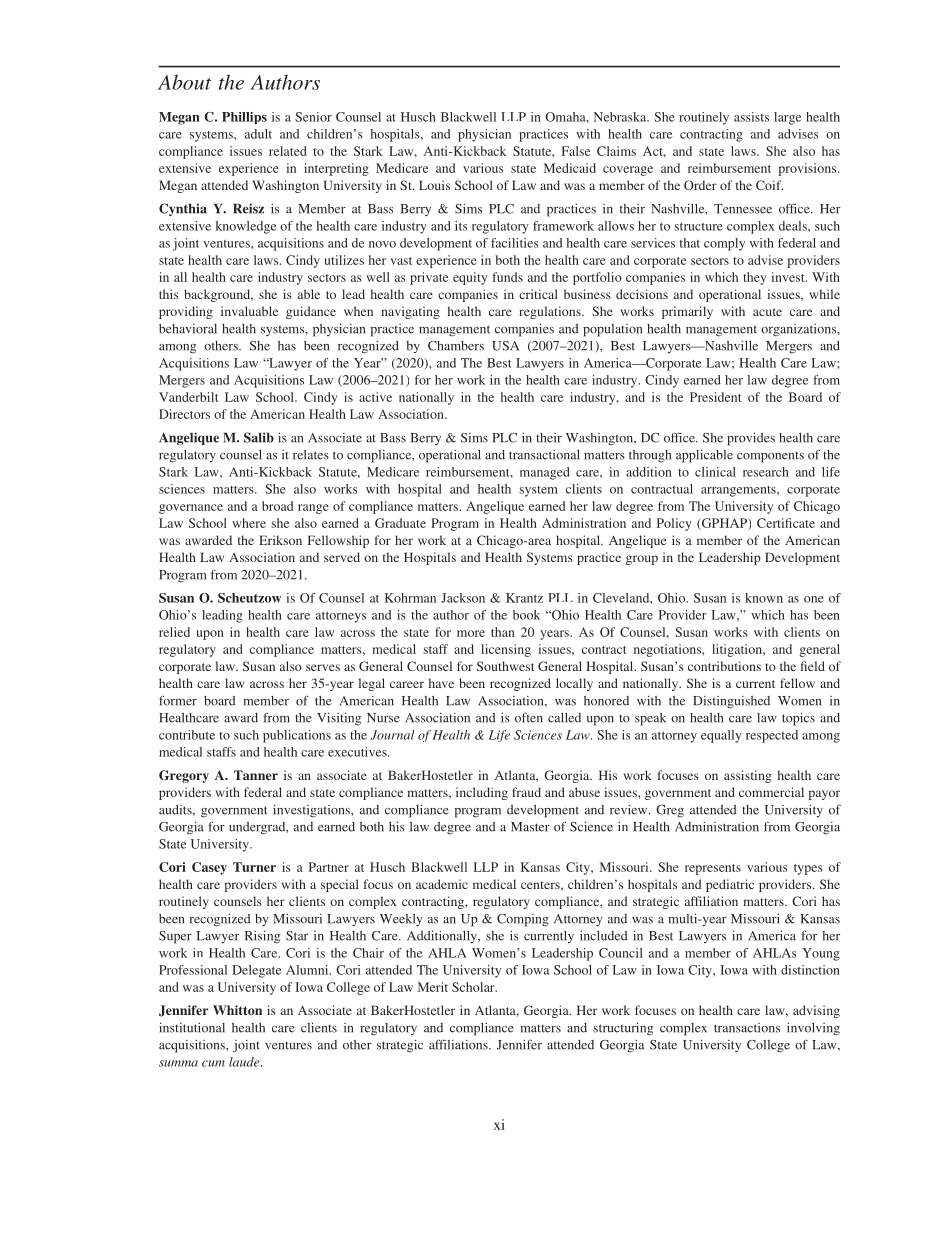 This page has height=1233, width=952. What do you see at coordinates (524, 598) in the page?
I see `Krantz` at bounding box center [524, 598].
